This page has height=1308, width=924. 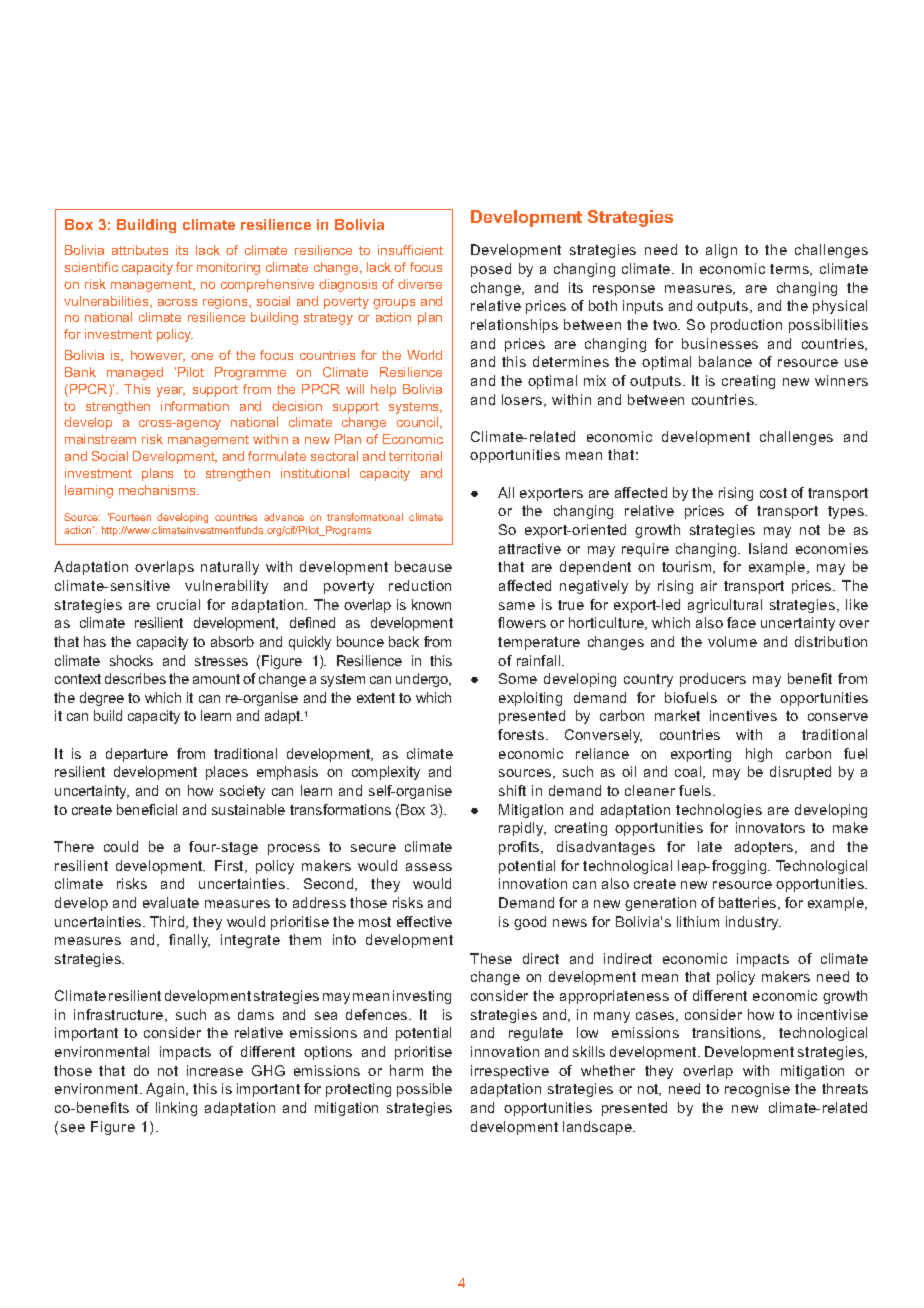 I want to click on evaluate, so click(x=171, y=902).
